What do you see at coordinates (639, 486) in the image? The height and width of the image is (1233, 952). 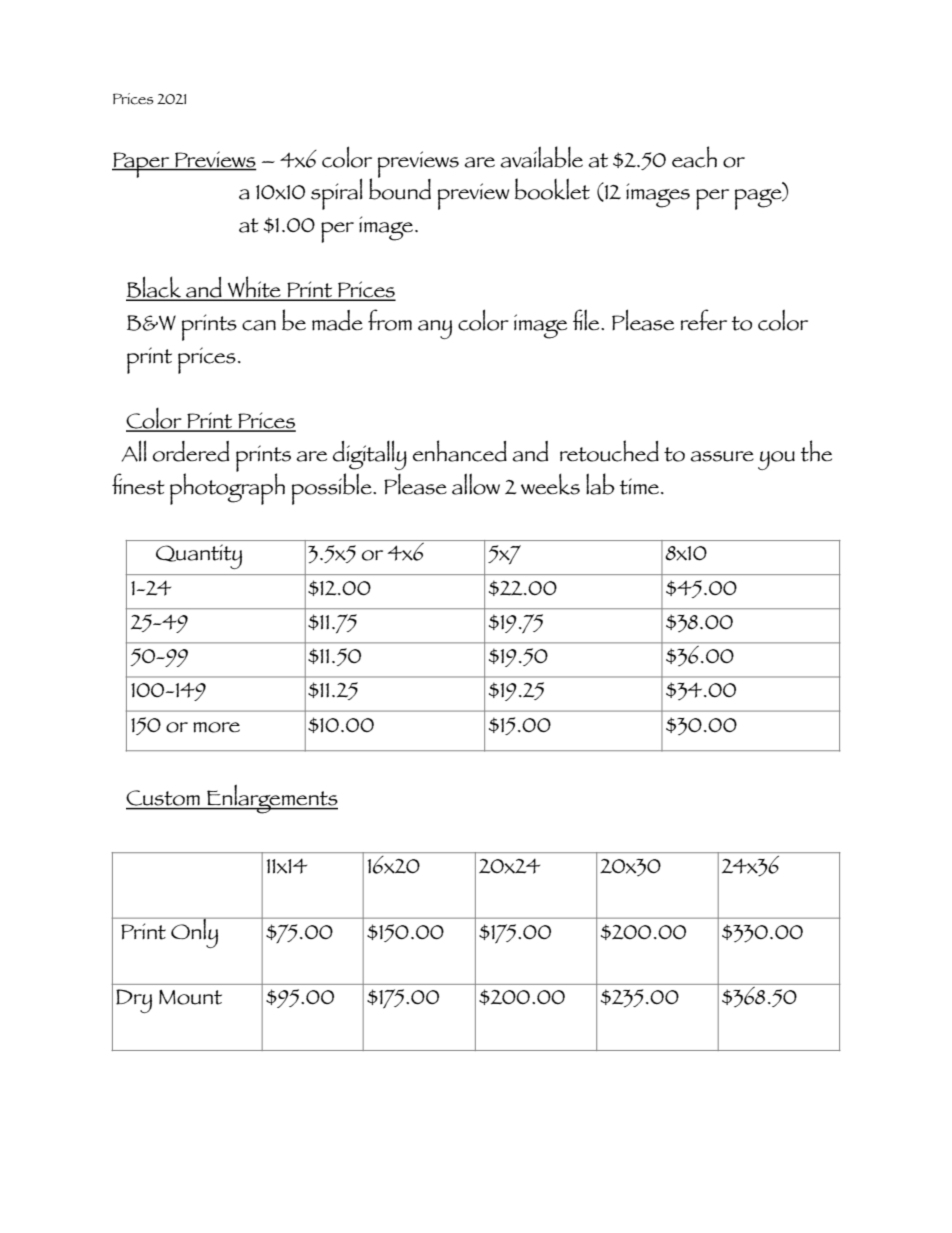 I see `time` at bounding box center [639, 486].
